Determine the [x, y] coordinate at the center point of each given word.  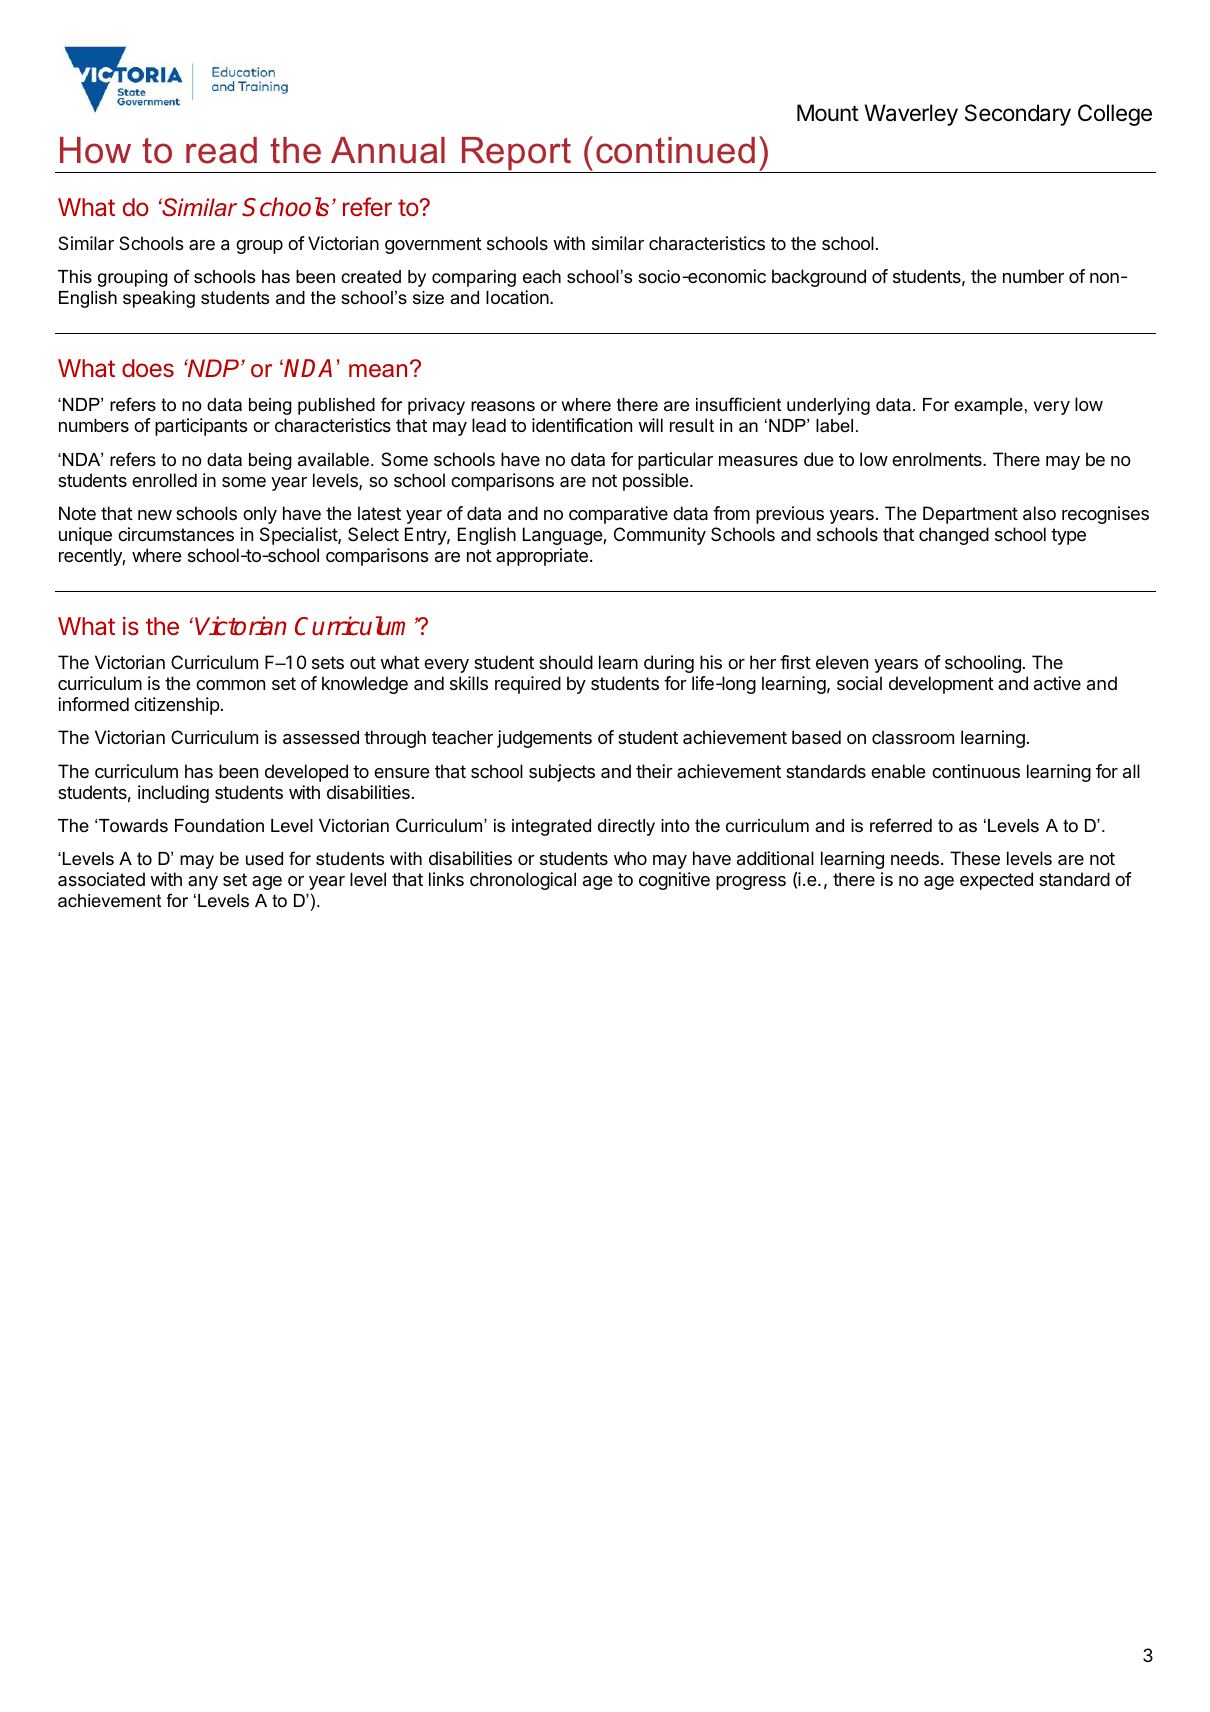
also [1039, 513]
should [566, 662]
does [148, 368]
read [221, 150]
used [264, 859]
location [518, 297]
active [1057, 683]
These [975, 858]
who [630, 858]
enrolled [164, 480]
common [230, 685]
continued [675, 150]
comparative [618, 515]
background [819, 278]
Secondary [1018, 115]
